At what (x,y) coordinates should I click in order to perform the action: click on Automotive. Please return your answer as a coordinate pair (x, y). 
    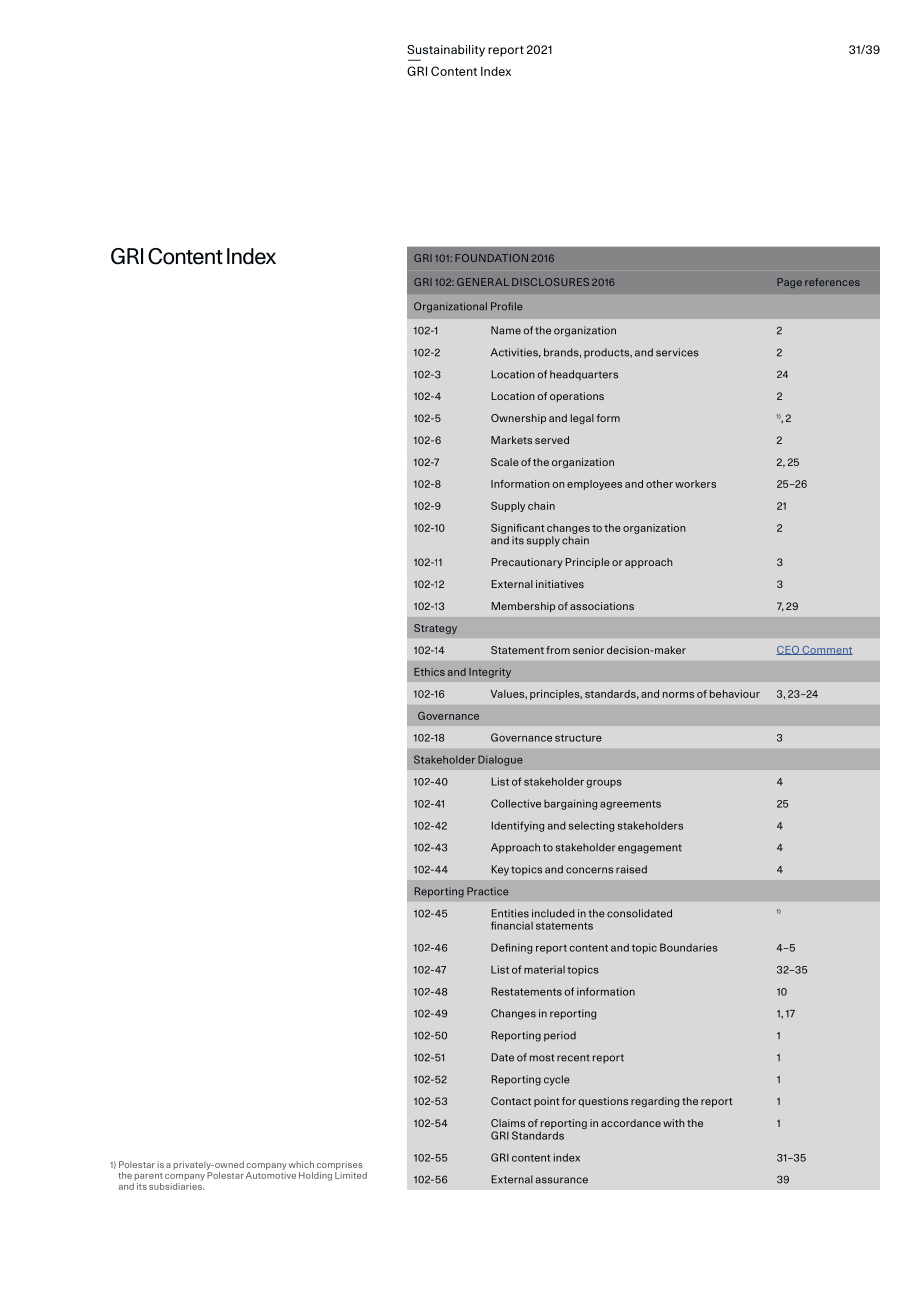
    Looking at the image, I should click on (271, 1175).
